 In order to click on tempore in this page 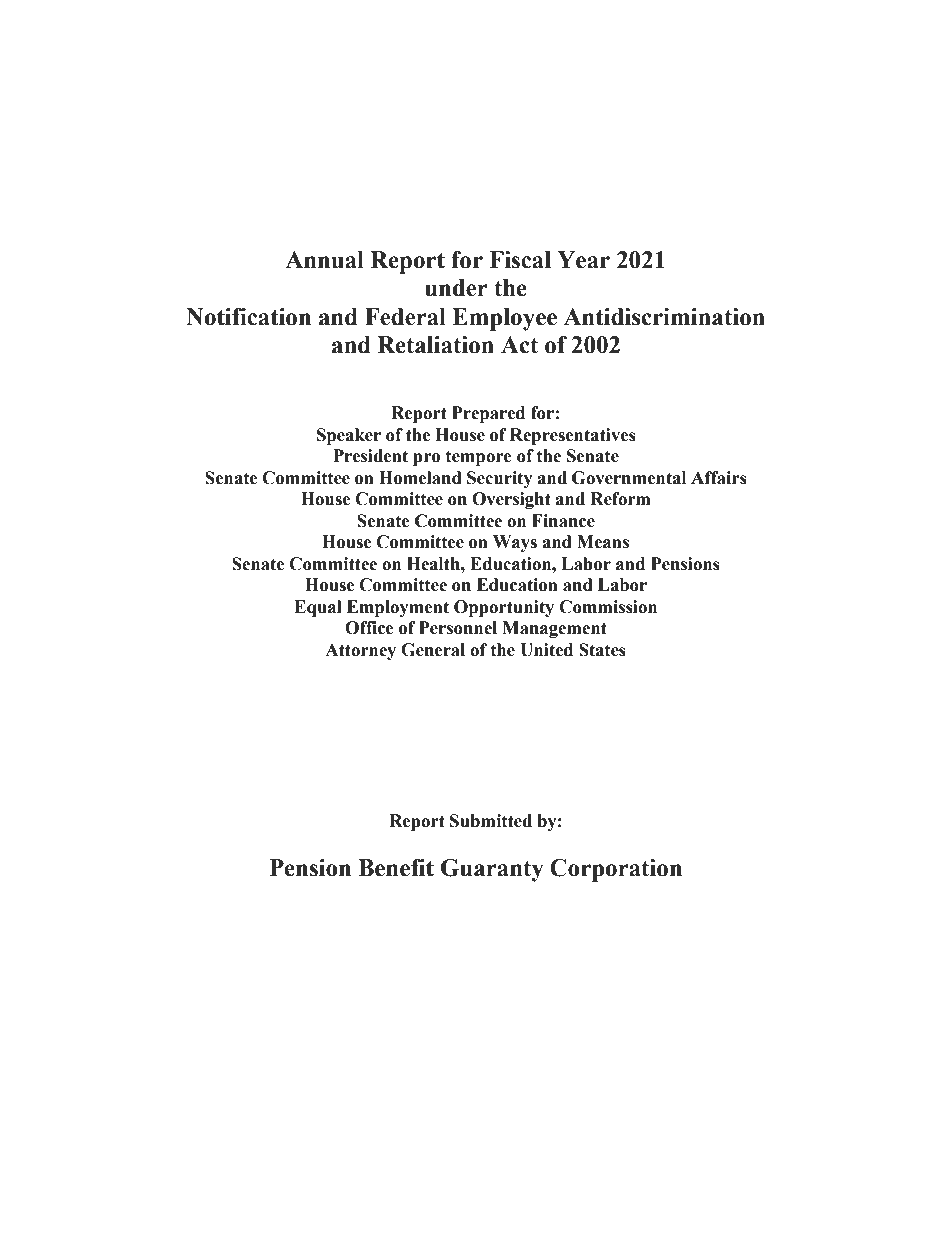, I will do `click(479, 458)`.
